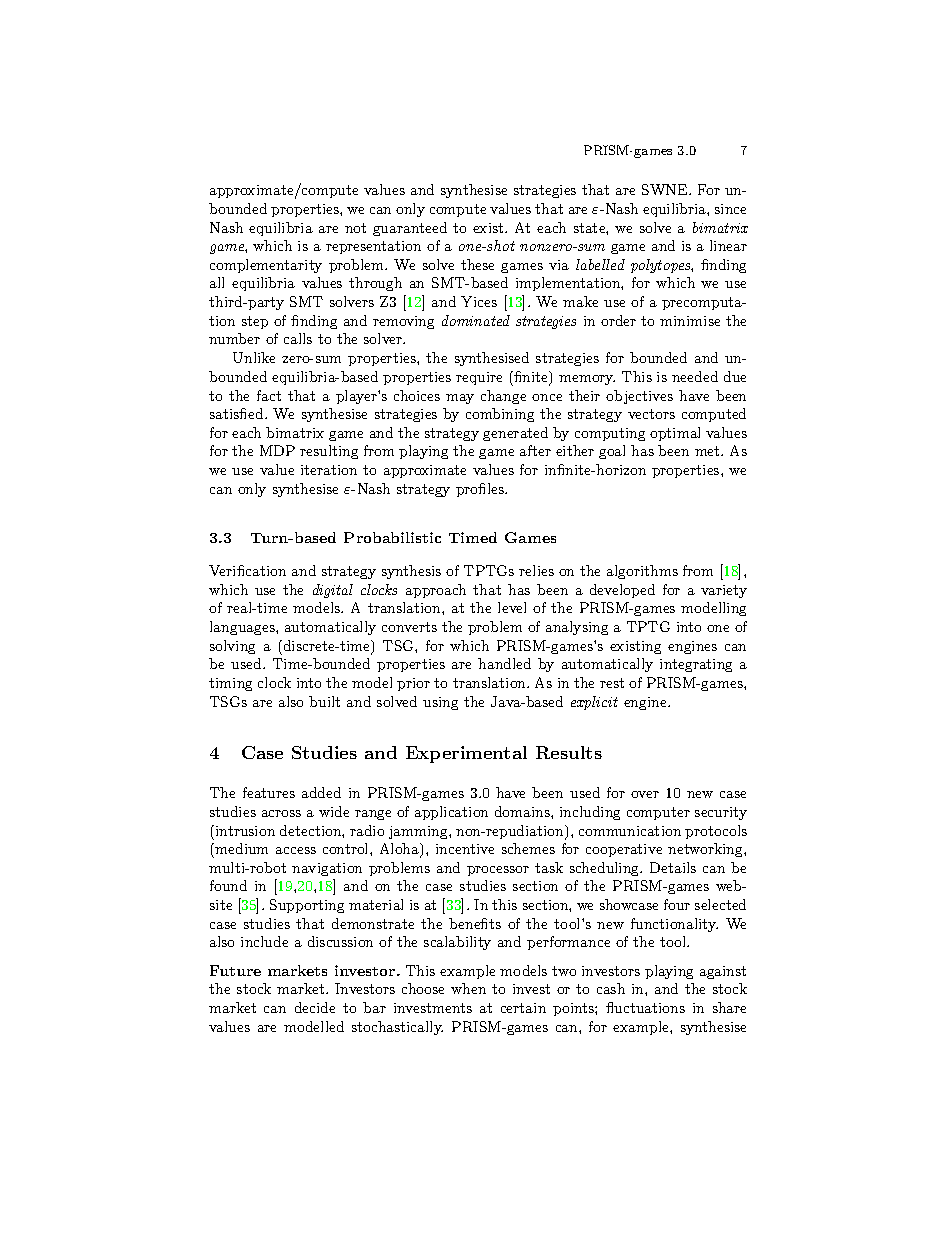 The width and height of the screenshot is (952, 1233). What do you see at coordinates (695, 376) in the screenshot?
I see `needed` at bounding box center [695, 376].
